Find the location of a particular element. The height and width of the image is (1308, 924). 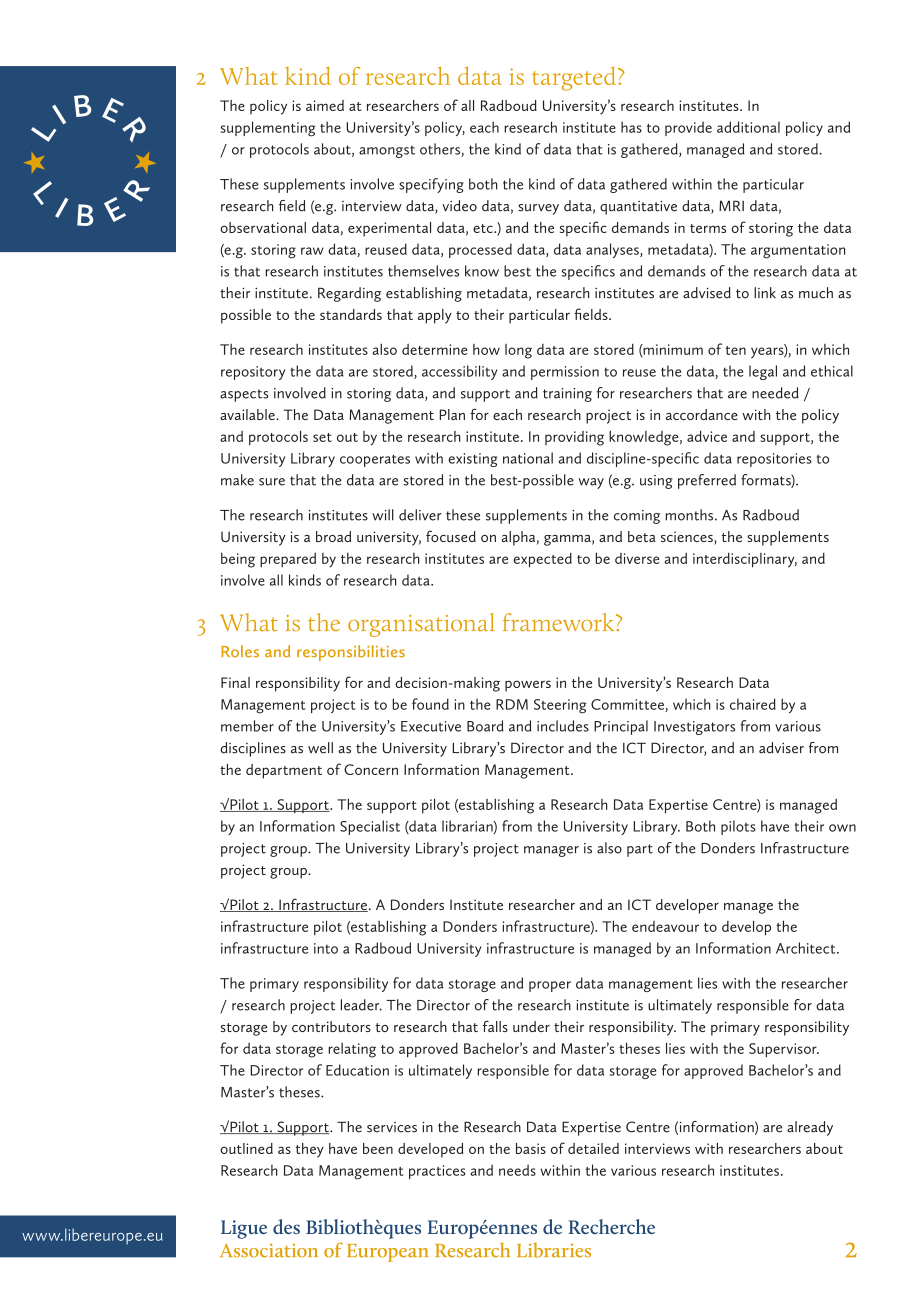

Libraries is located at coordinates (554, 1250).
